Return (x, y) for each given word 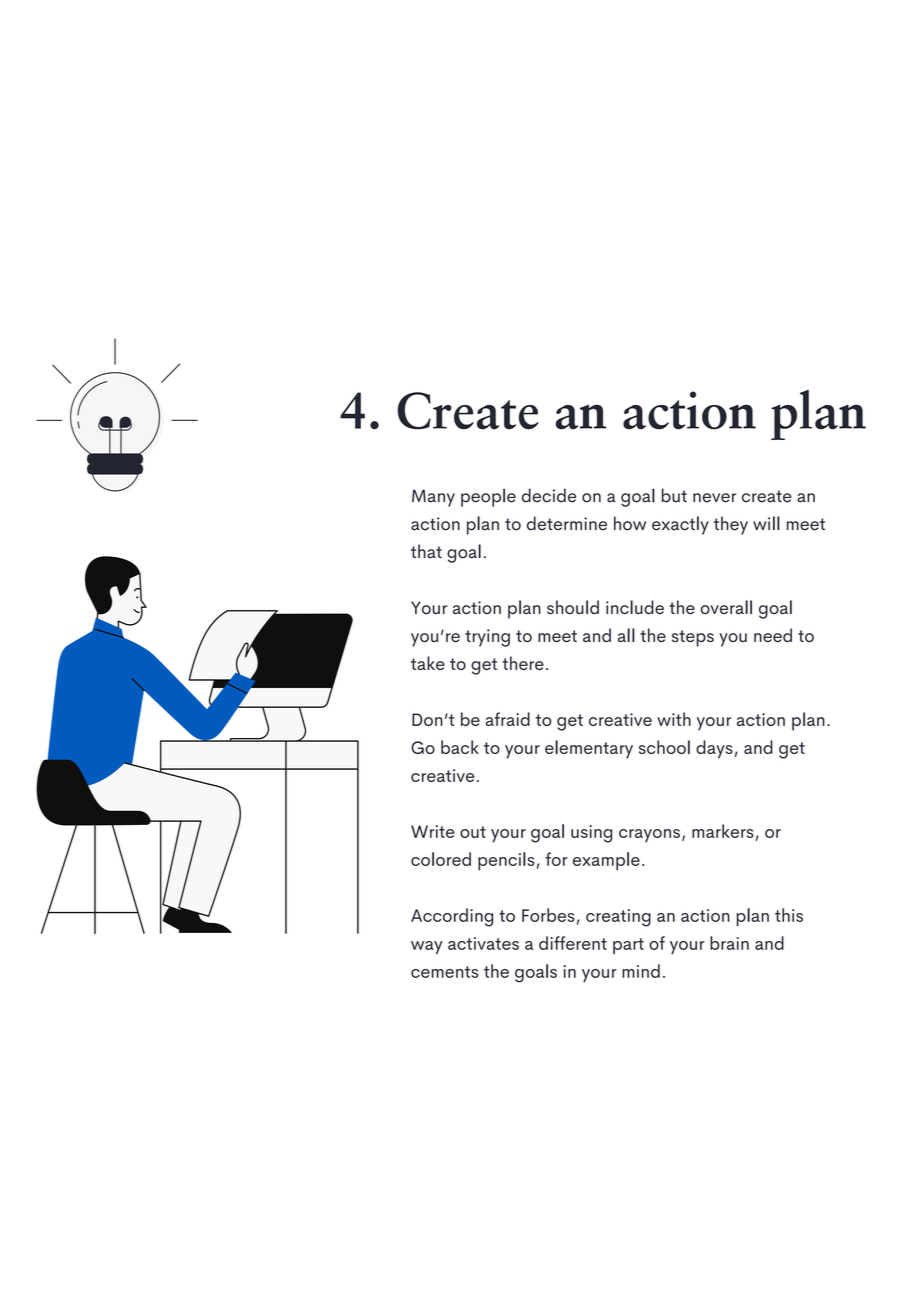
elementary (589, 749)
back (460, 747)
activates (483, 943)
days (714, 749)
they (731, 525)
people (488, 497)
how (630, 523)
